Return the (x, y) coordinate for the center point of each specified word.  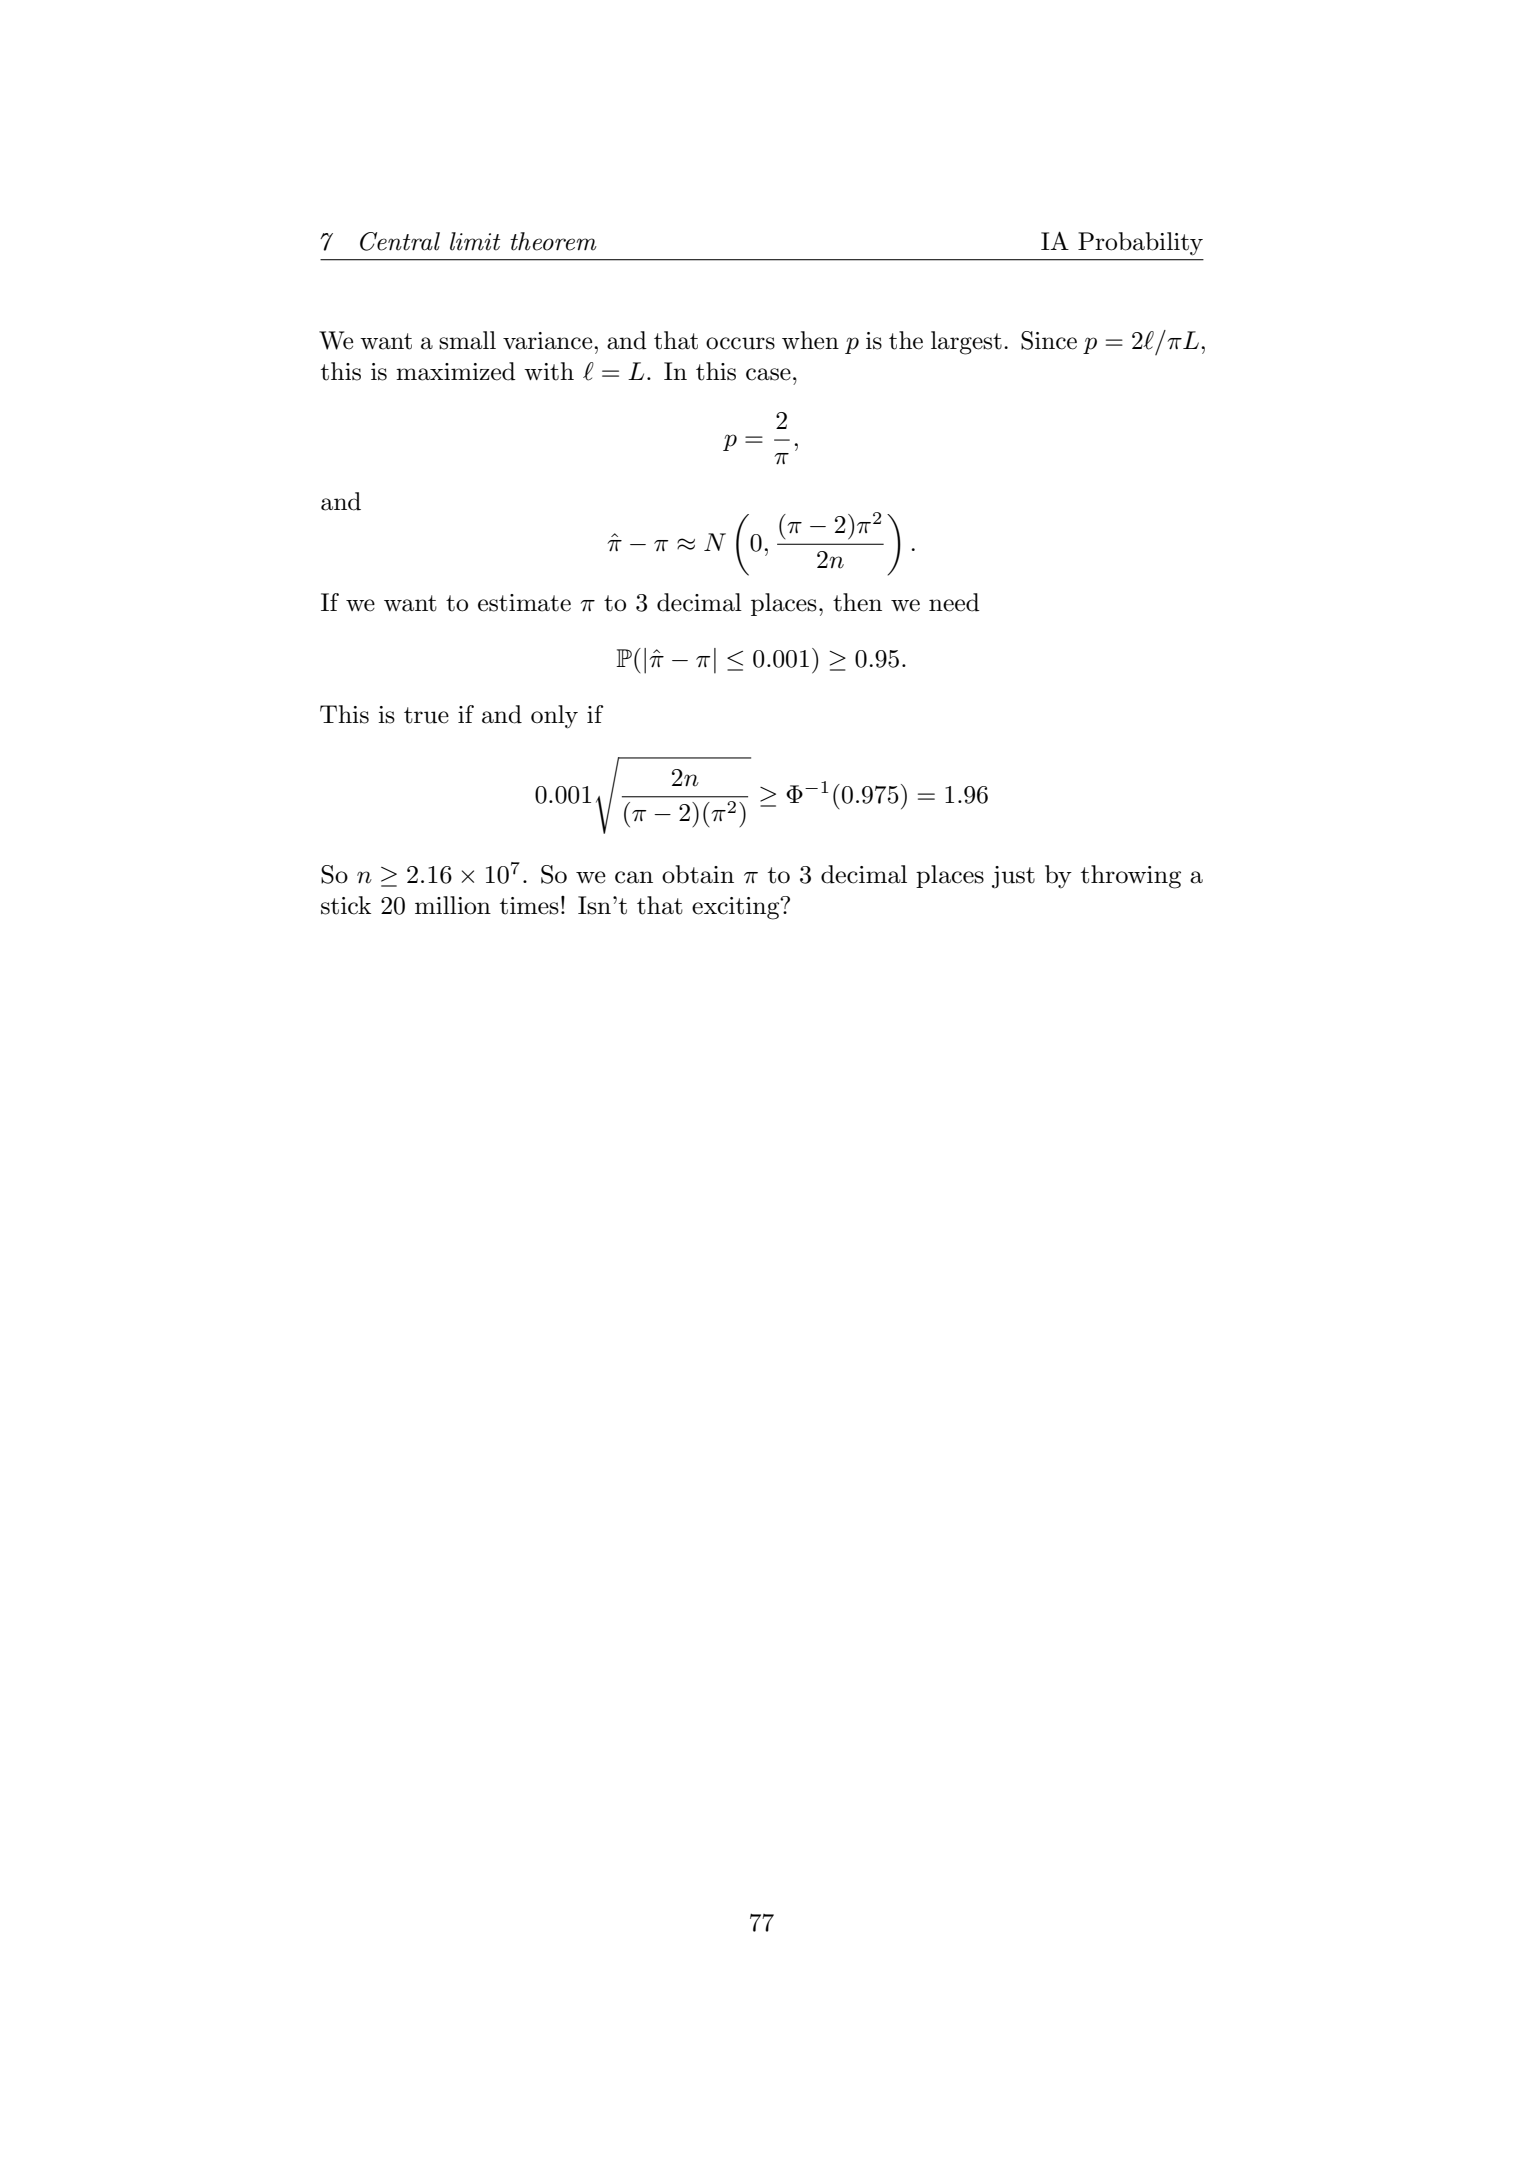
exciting (737, 908)
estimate (524, 603)
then (857, 602)
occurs (740, 343)
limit (475, 241)
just (1013, 877)
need (954, 602)
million (453, 905)
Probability (1140, 244)
